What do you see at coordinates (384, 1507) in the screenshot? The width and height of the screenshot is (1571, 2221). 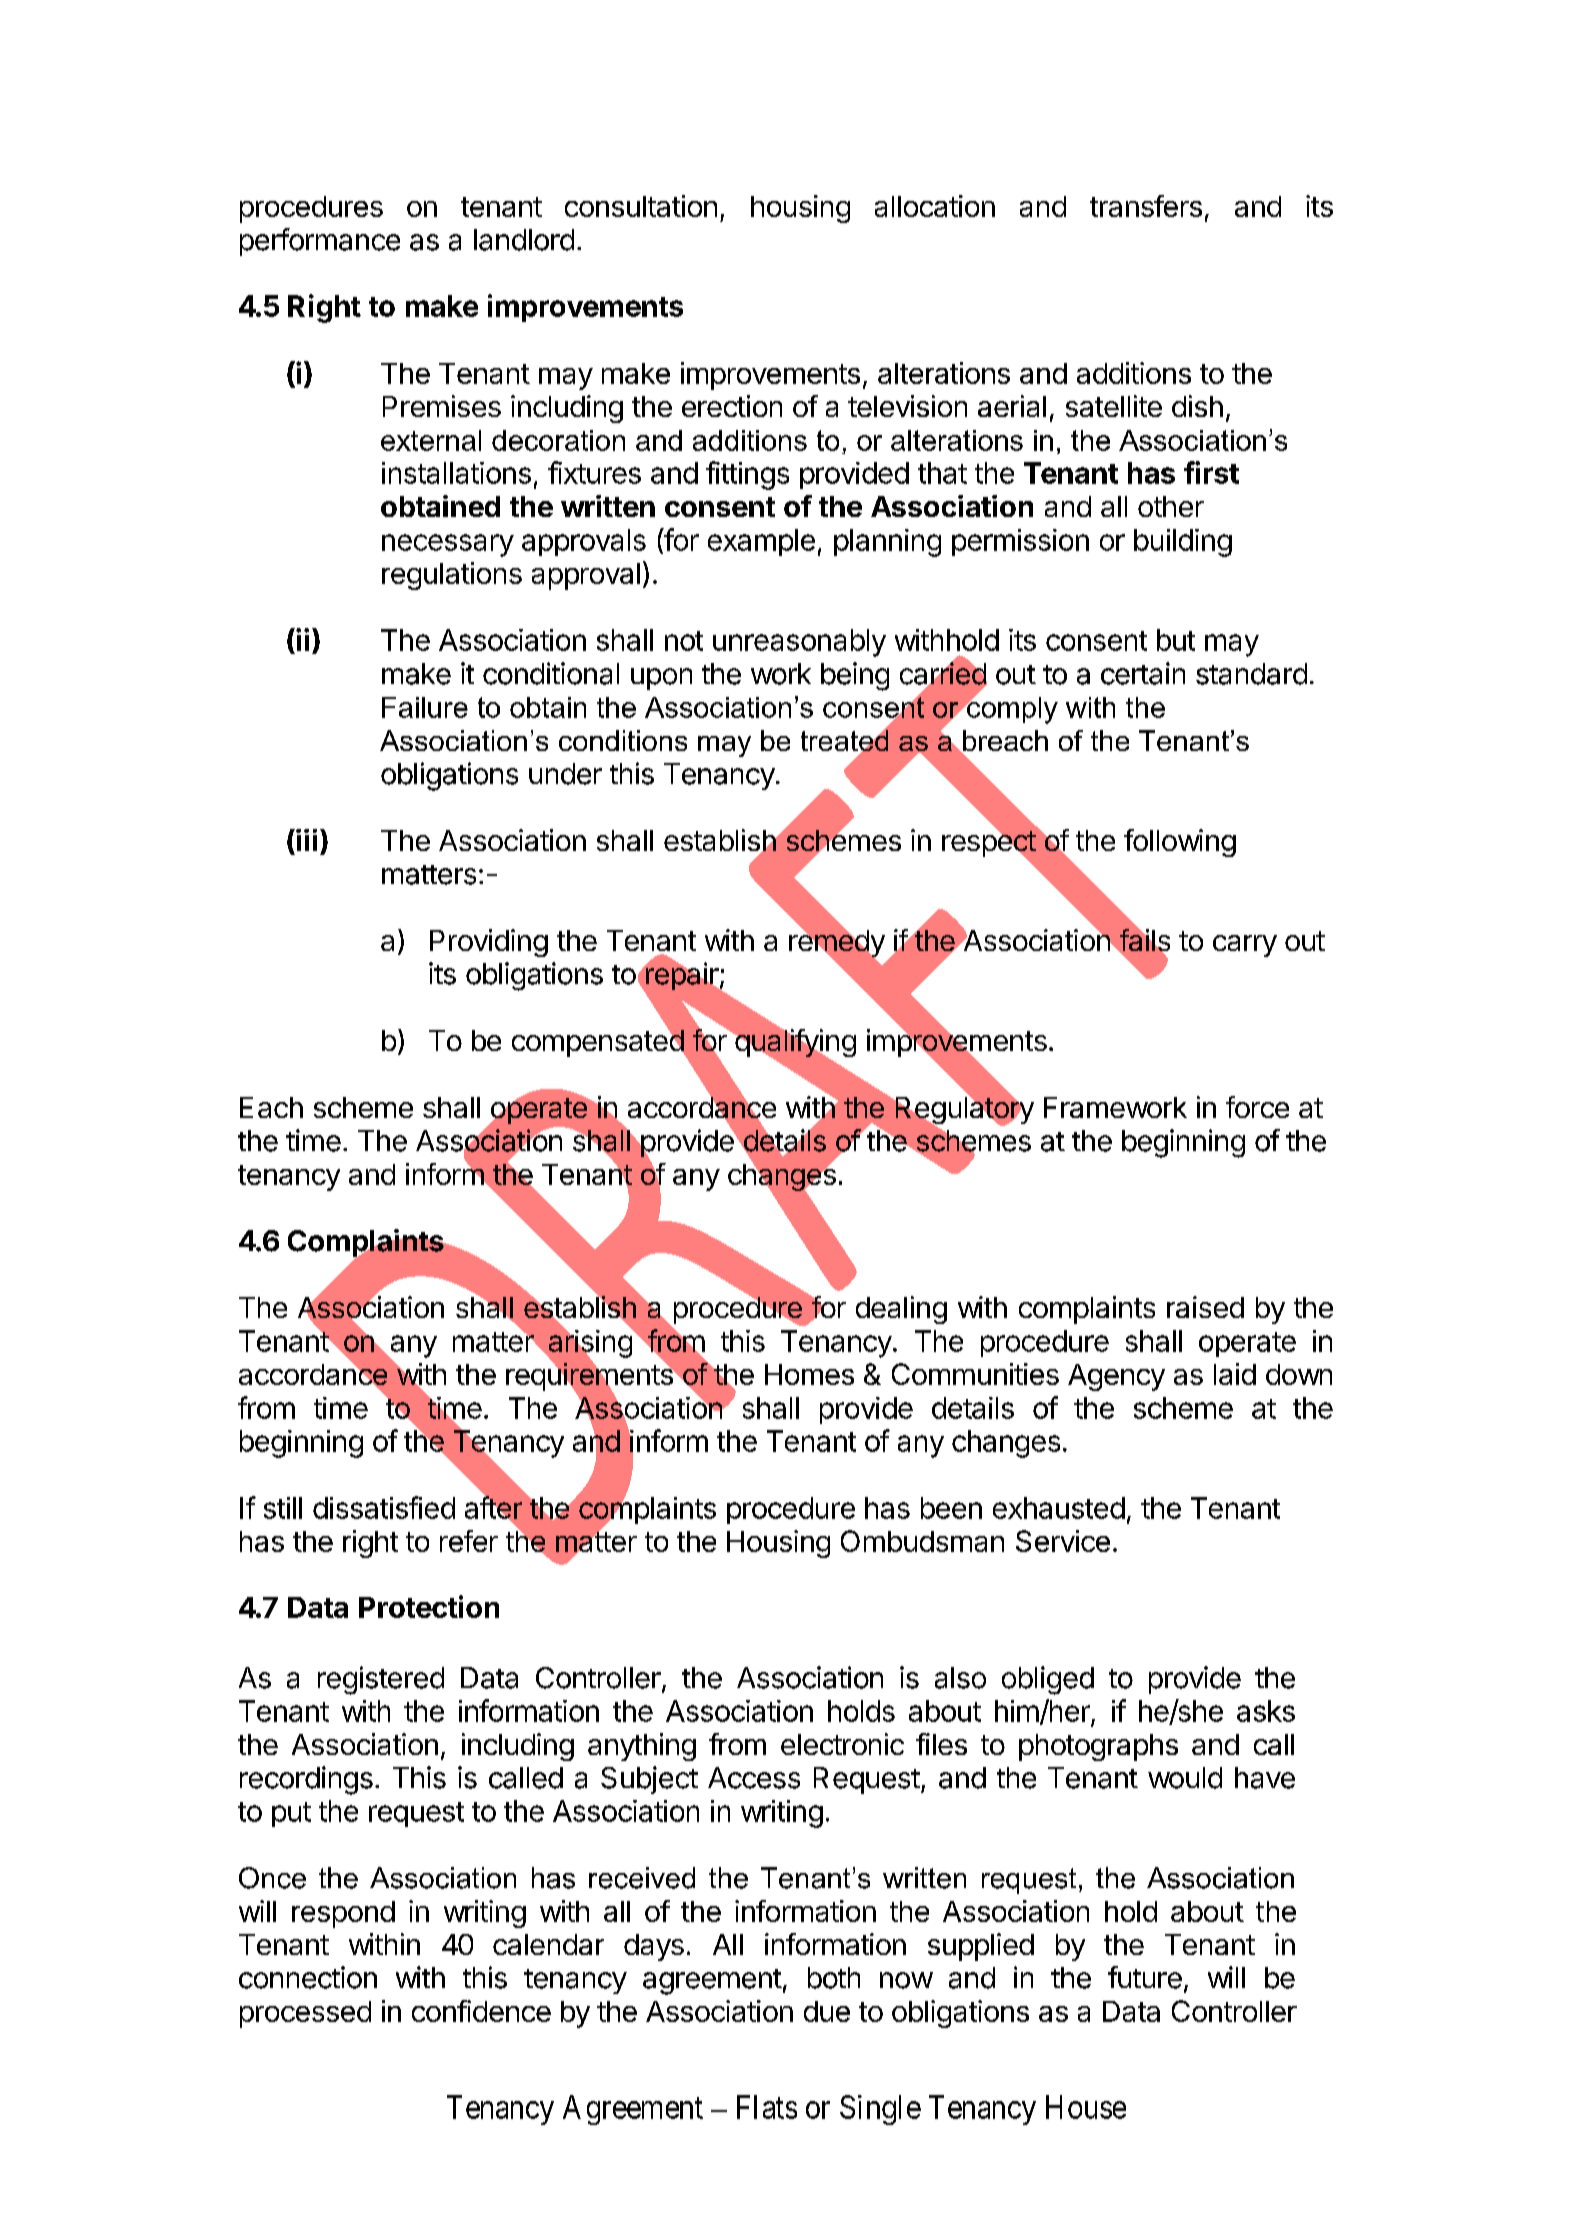 I see `dissatisfied` at bounding box center [384, 1507].
